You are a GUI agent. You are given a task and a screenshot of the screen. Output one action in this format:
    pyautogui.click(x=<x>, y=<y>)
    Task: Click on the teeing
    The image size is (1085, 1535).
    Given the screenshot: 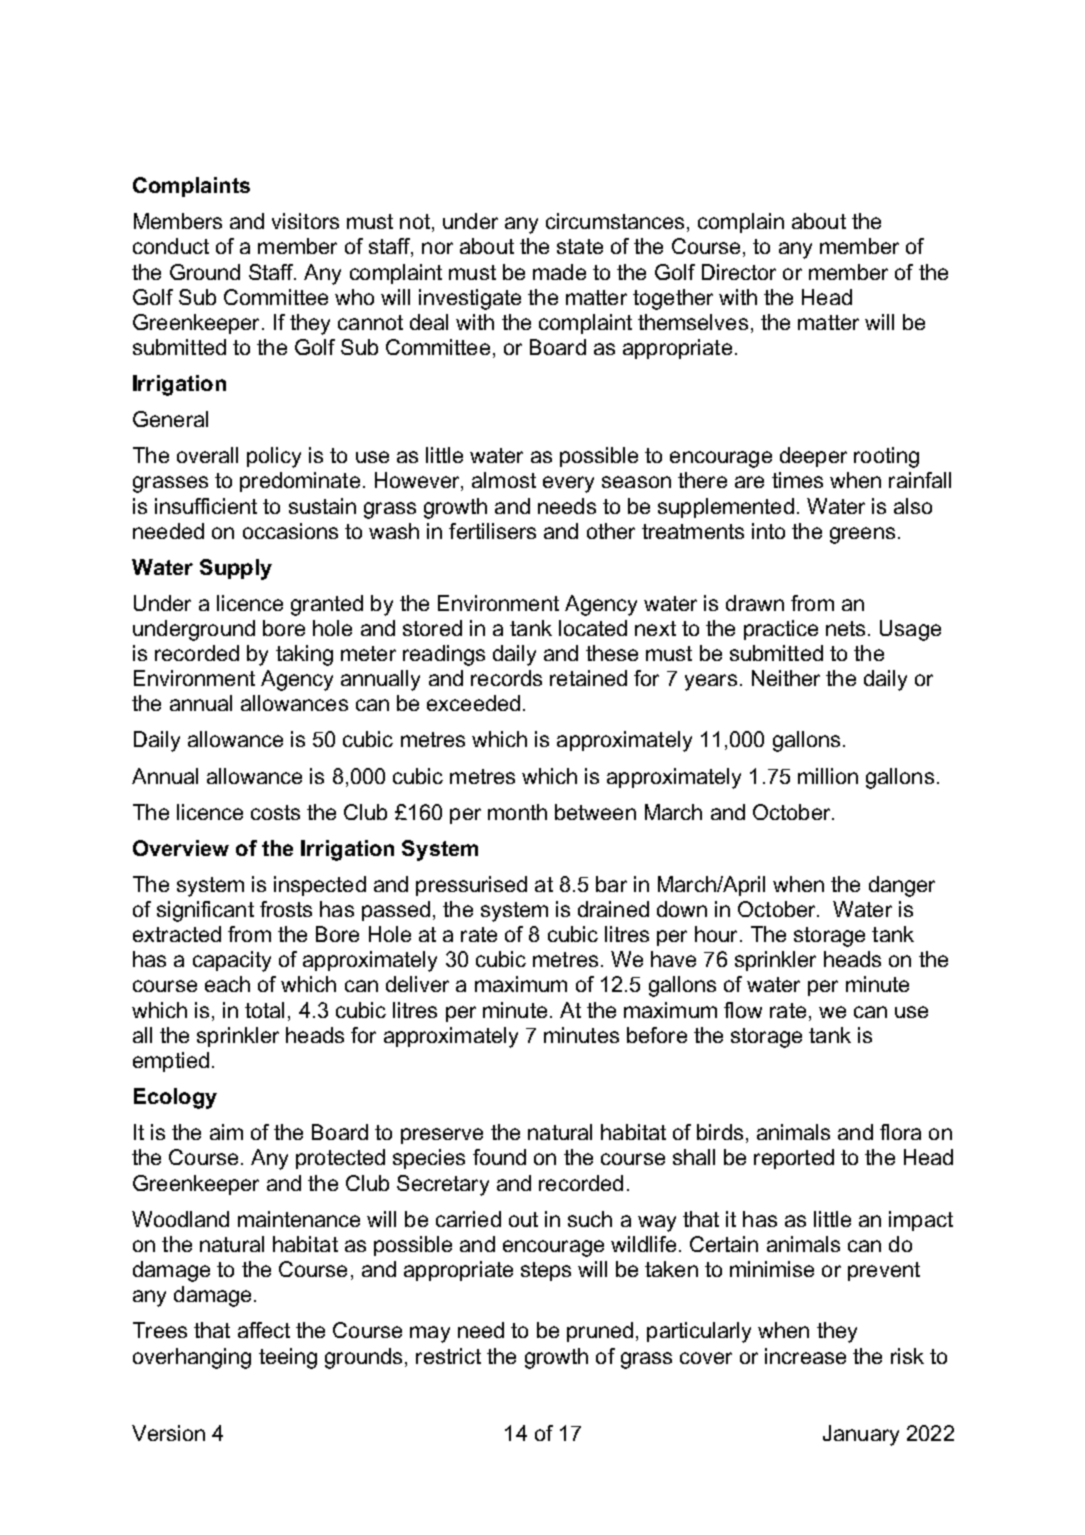 What is the action you would take?
    pyautogui.click(x=288, y=1358)
